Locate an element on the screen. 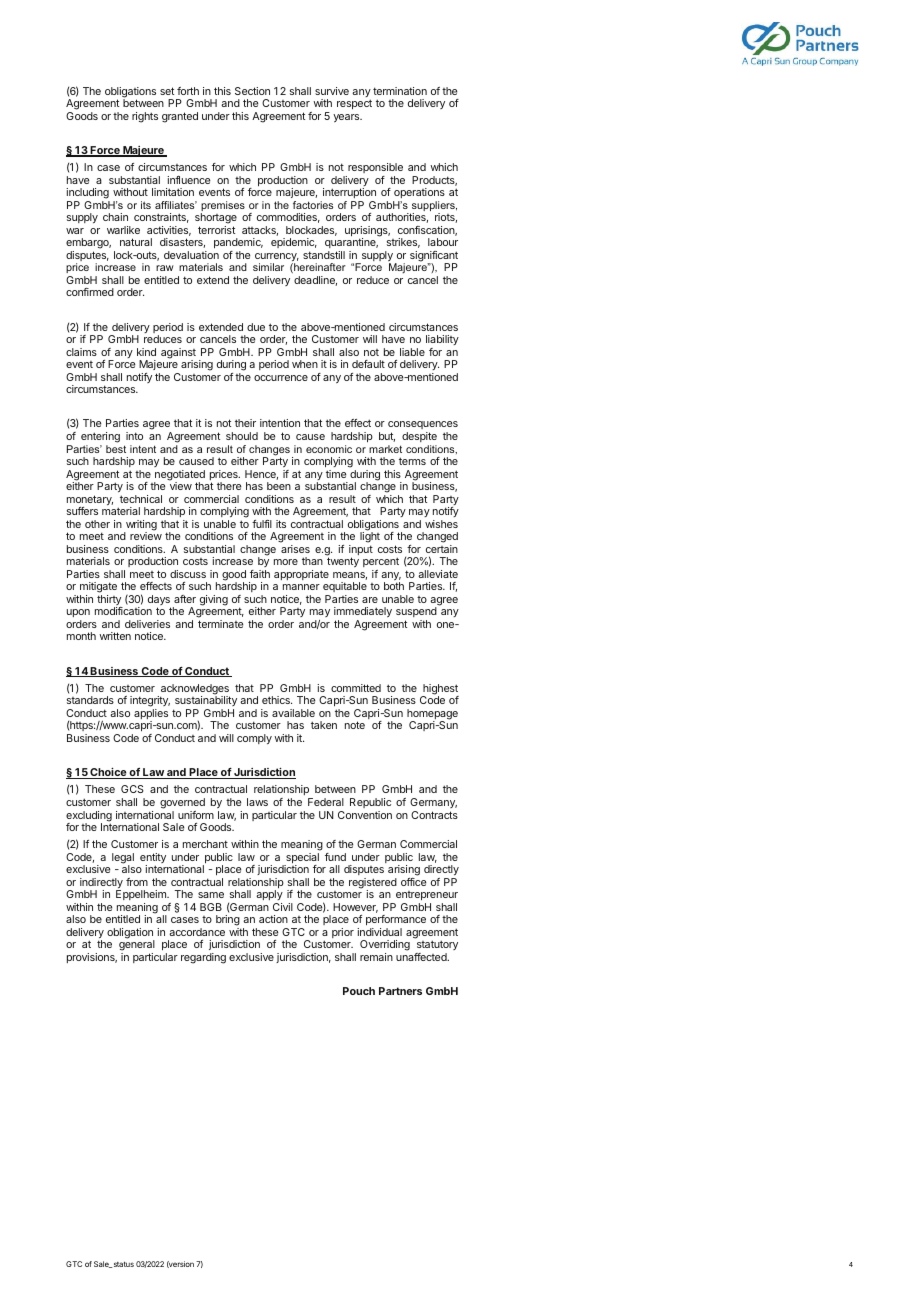 The image size is (924, 1309). Convention is located at coordinates (365, 815).
